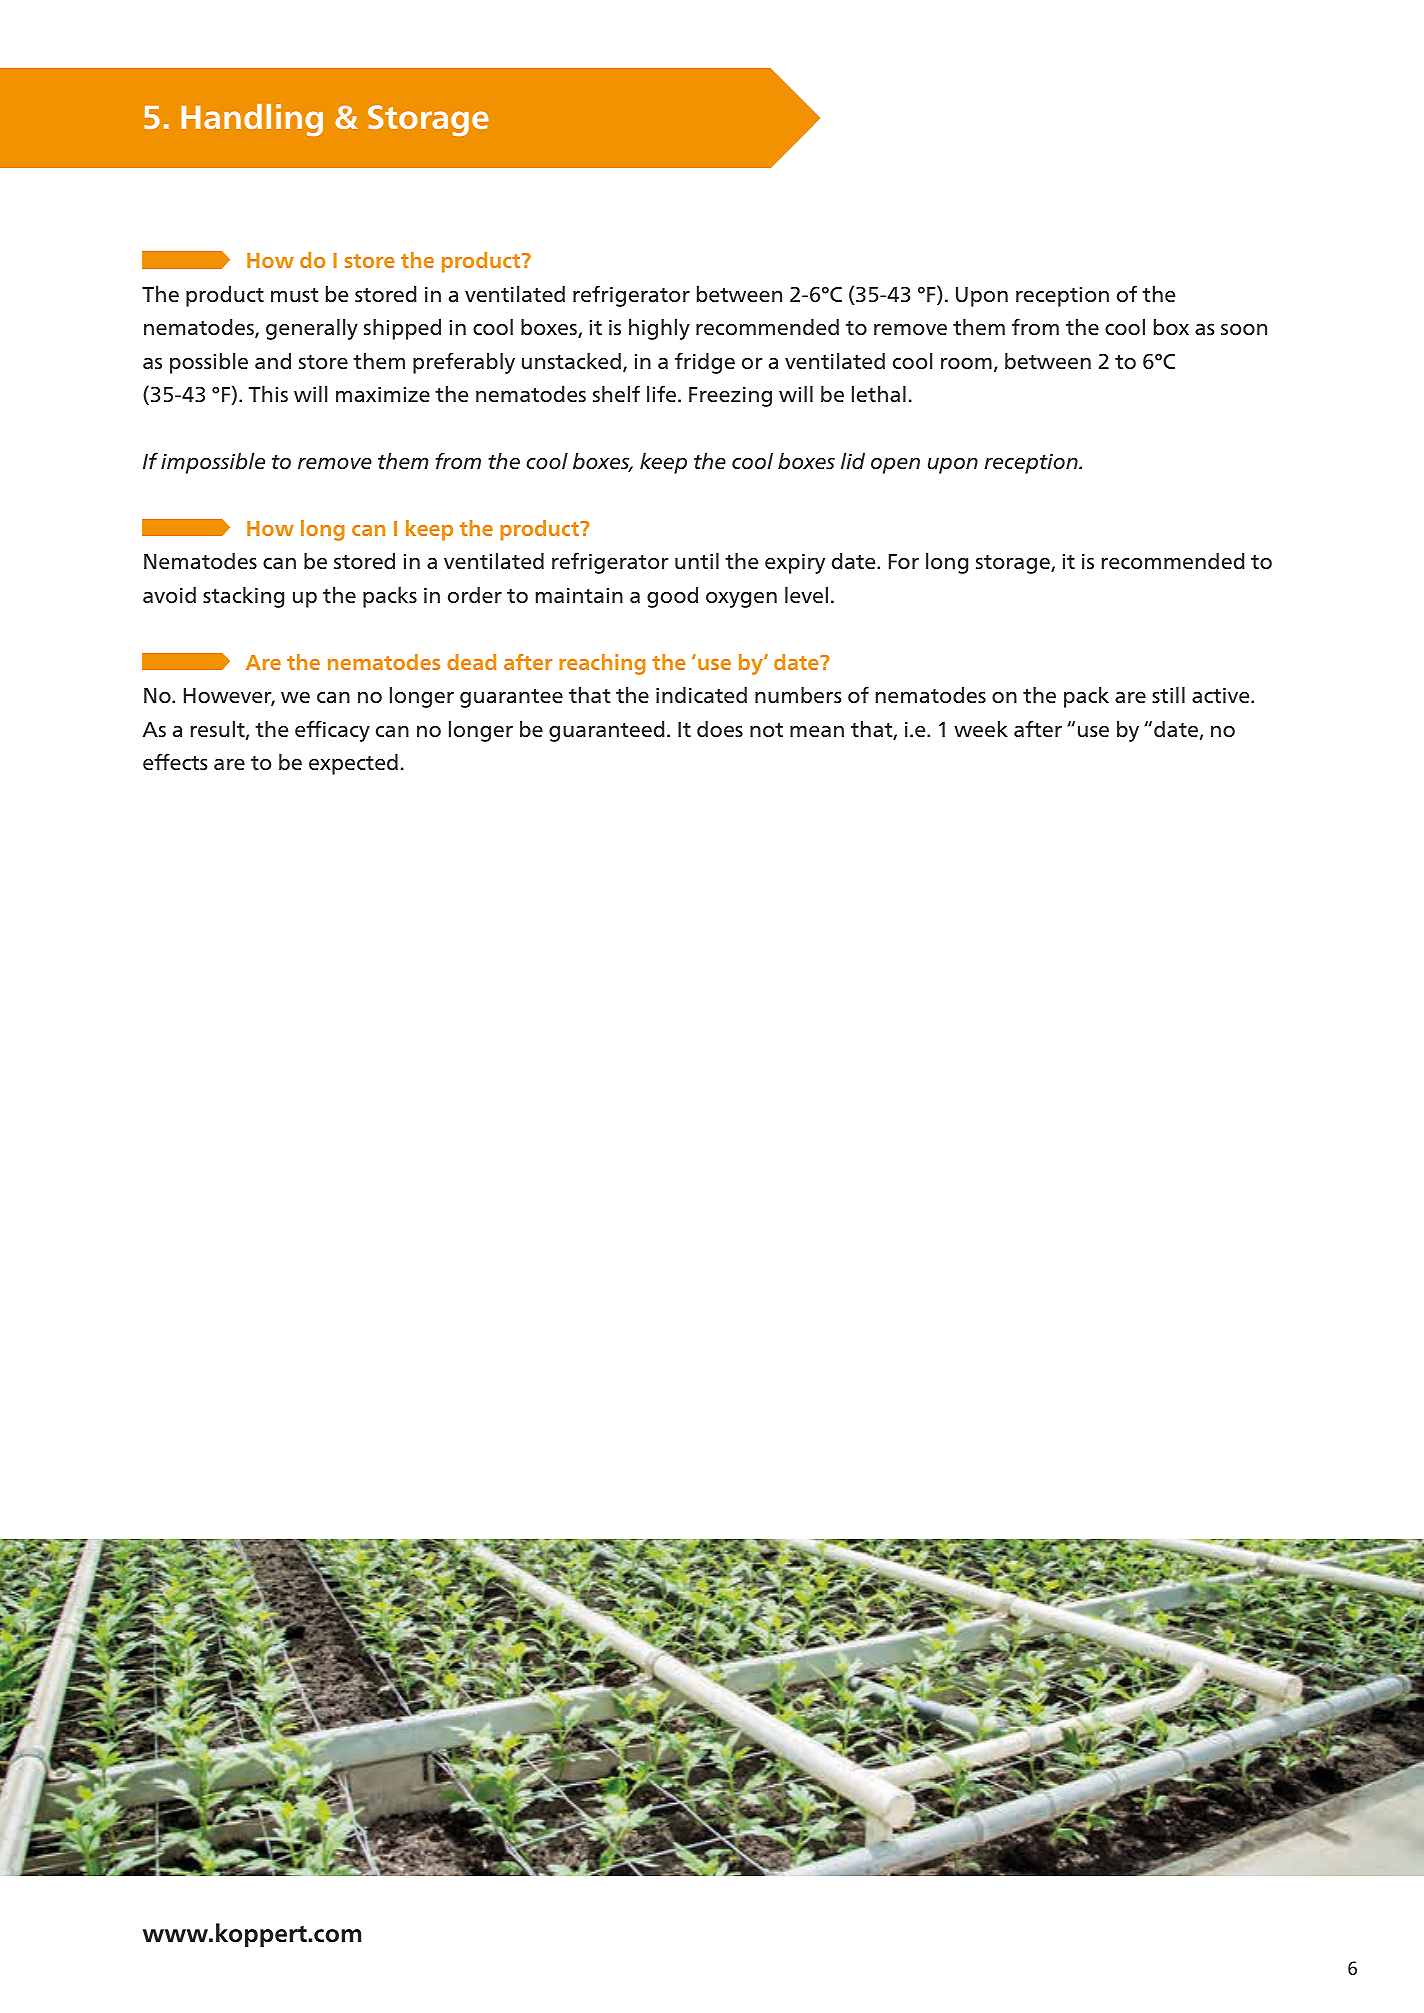  I want to click on highly, so click(659, 329).
